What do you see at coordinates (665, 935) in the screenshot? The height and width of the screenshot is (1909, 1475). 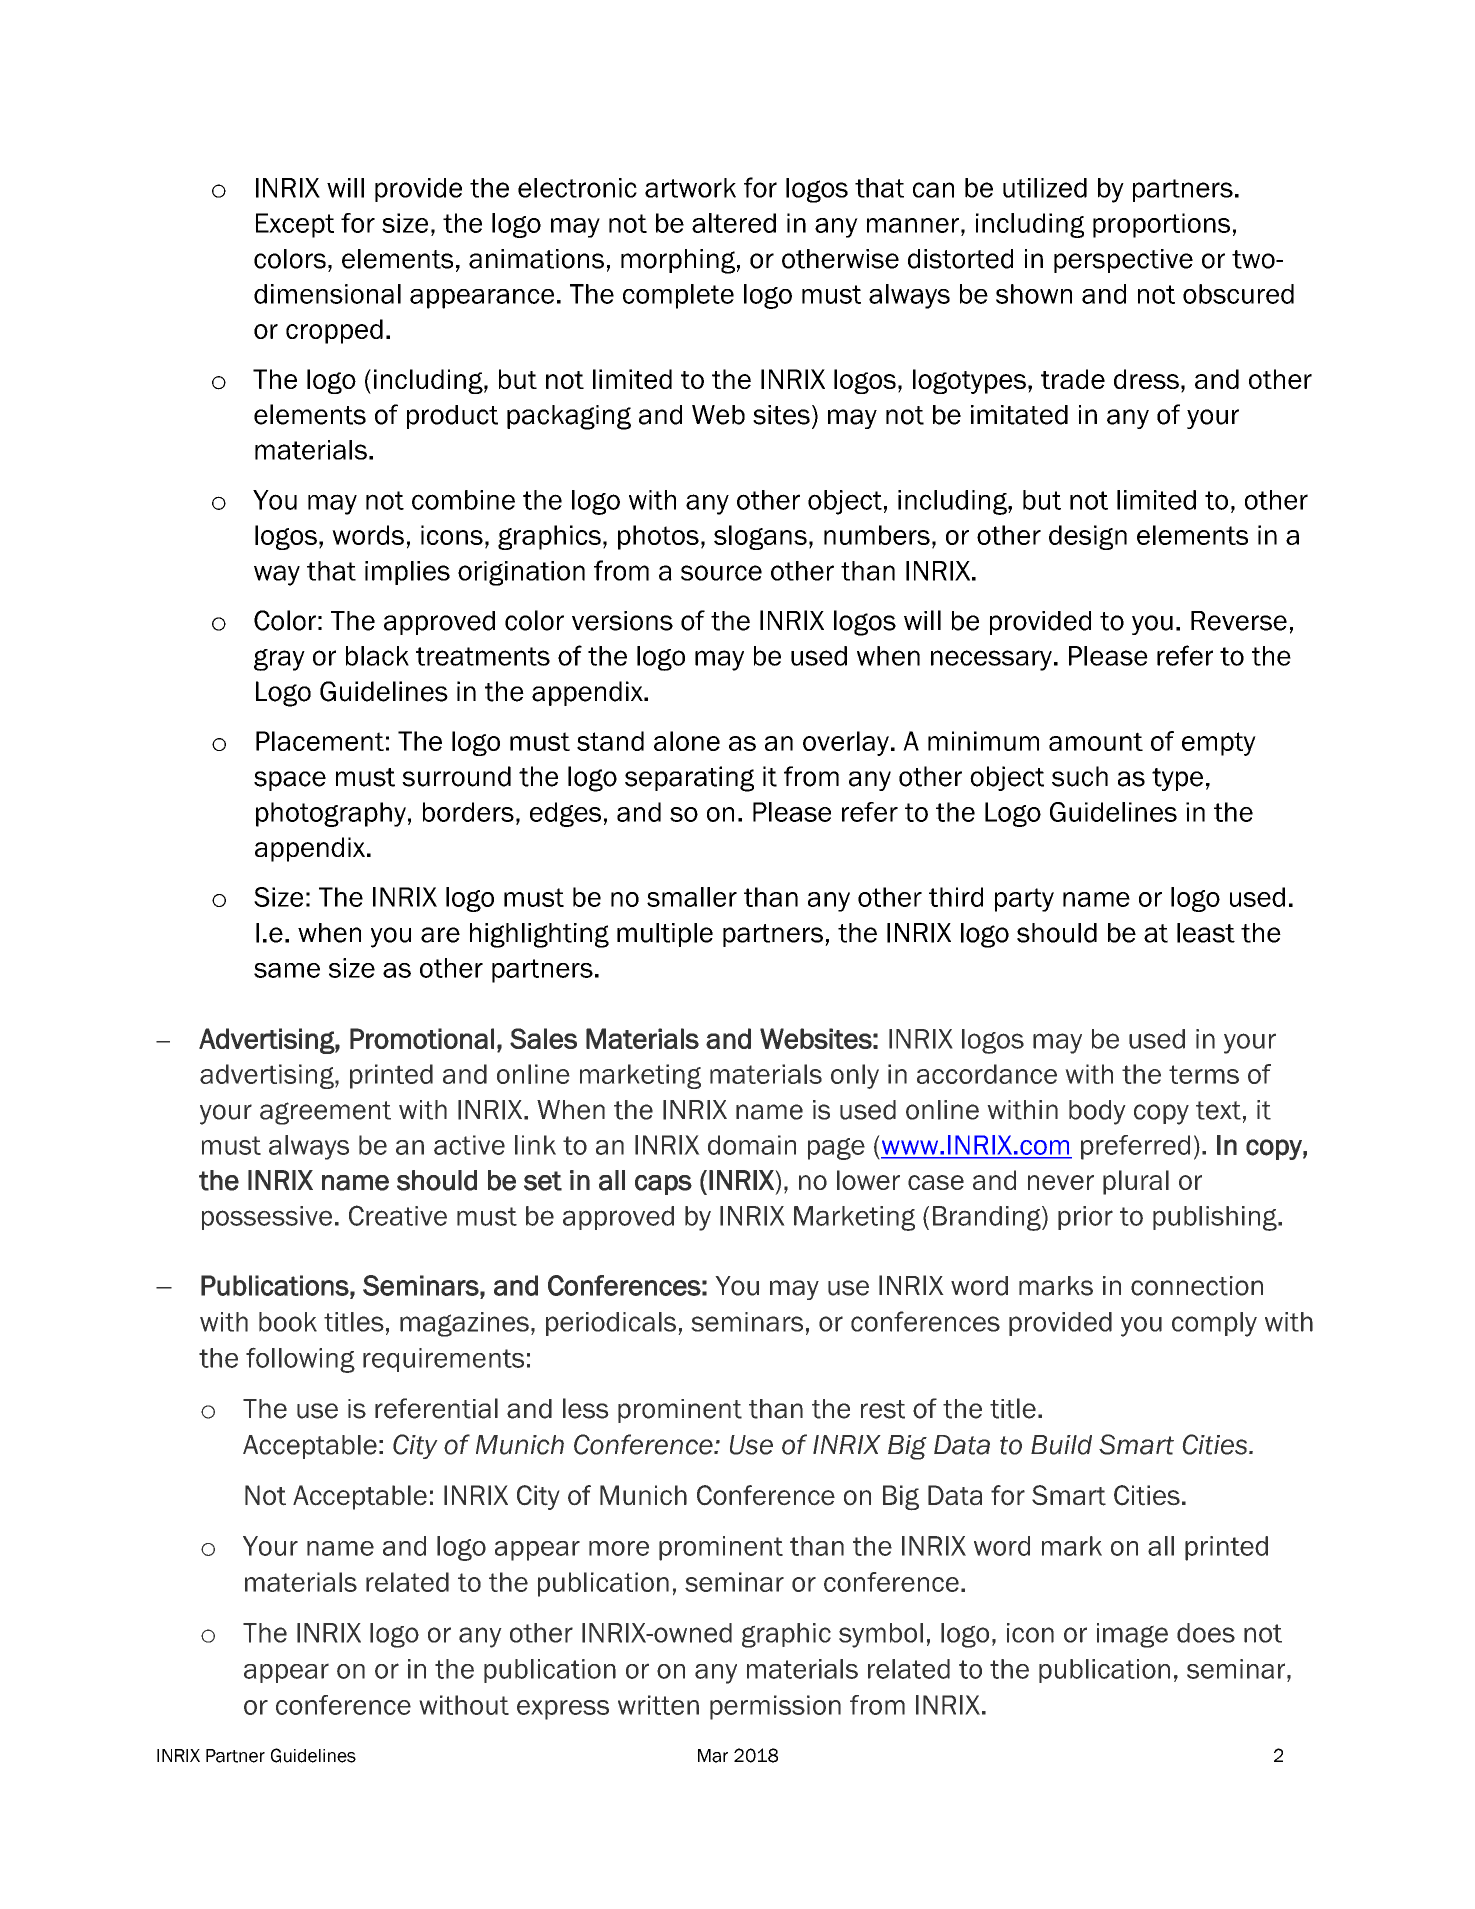 I see `multiple` at bounding box center [665, 935].
